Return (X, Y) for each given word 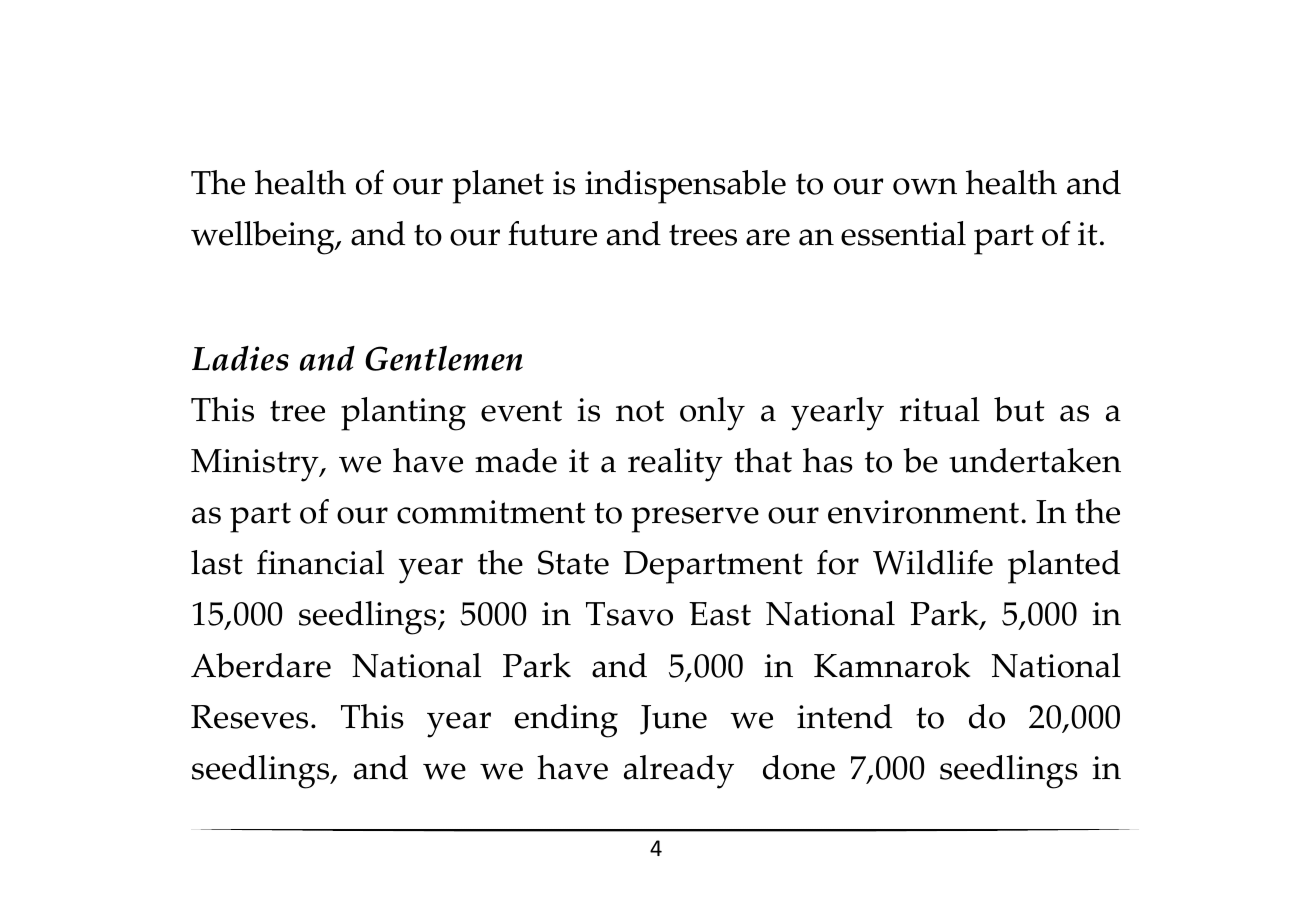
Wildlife (933, 562)
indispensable (685, 187)
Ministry (256, 465)
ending (566, 721)
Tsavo (629, 614)
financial (320, 562)
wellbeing (264, 238)
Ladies (240, 358)
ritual (940, 409)
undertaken (1035, 460)
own (925, 186)
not (640, 411)
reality (675, 465)
